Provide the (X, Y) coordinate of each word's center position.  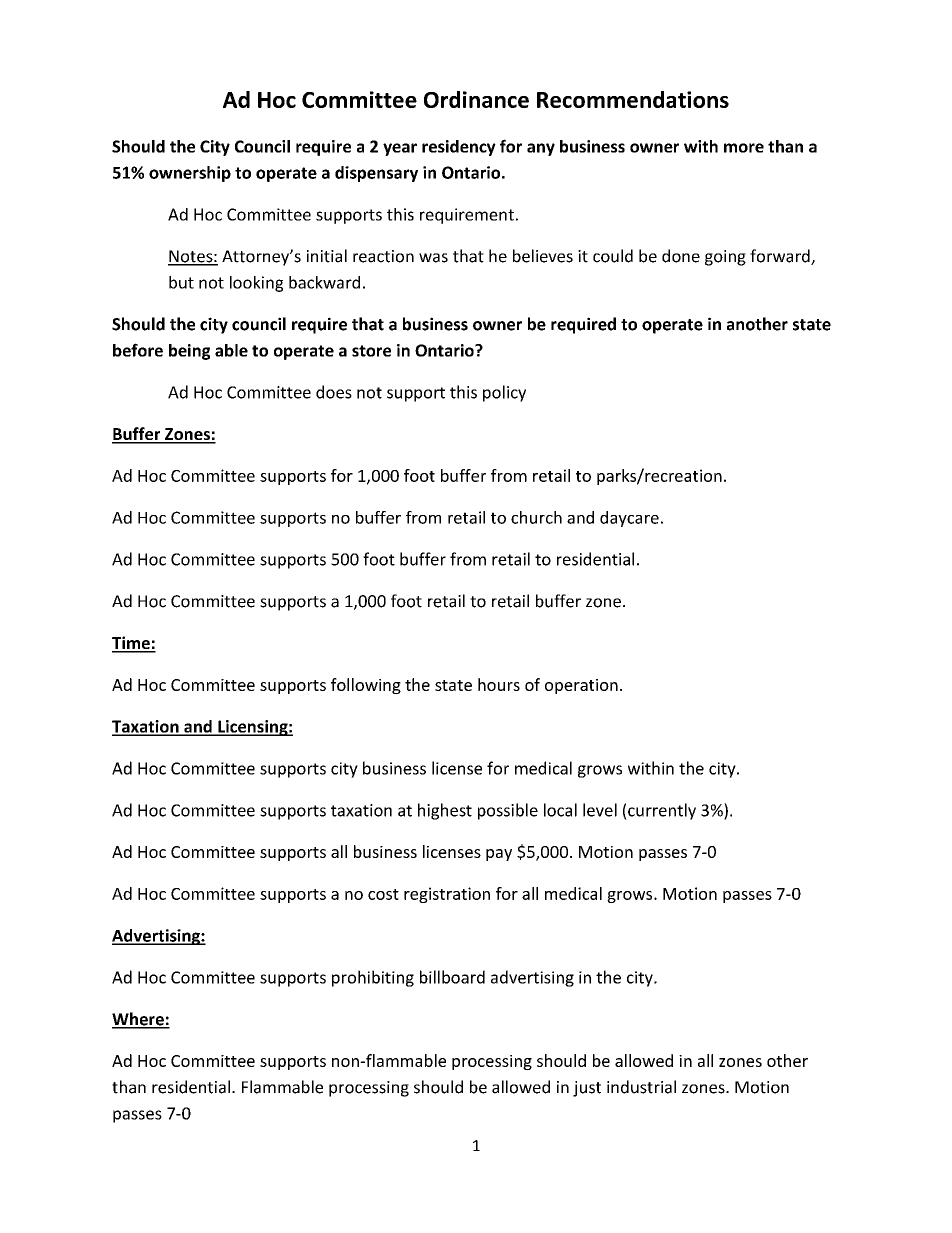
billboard (452, 977)
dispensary (376, 174)
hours (499, 684)
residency (459, 148)
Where (139, 1020)
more (744, 148)
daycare (629, 519)
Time (132, 644)
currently (661, 811)
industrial (641, 1087)
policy (504, 393)
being (189, 352)
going (725, 258)
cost (383, 894)
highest (445, 811)
